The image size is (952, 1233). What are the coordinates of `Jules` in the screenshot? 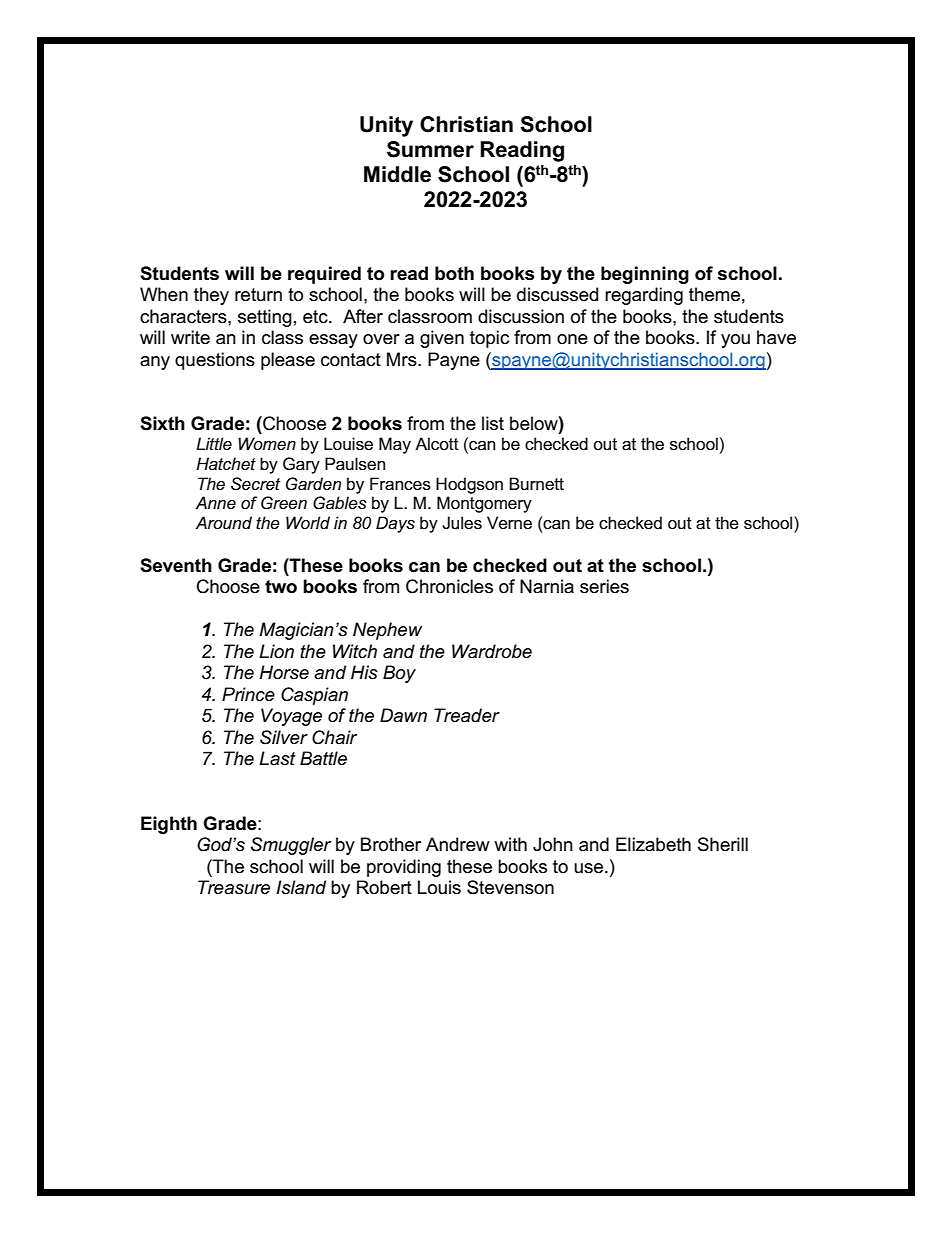 It's located at (462, 523).
